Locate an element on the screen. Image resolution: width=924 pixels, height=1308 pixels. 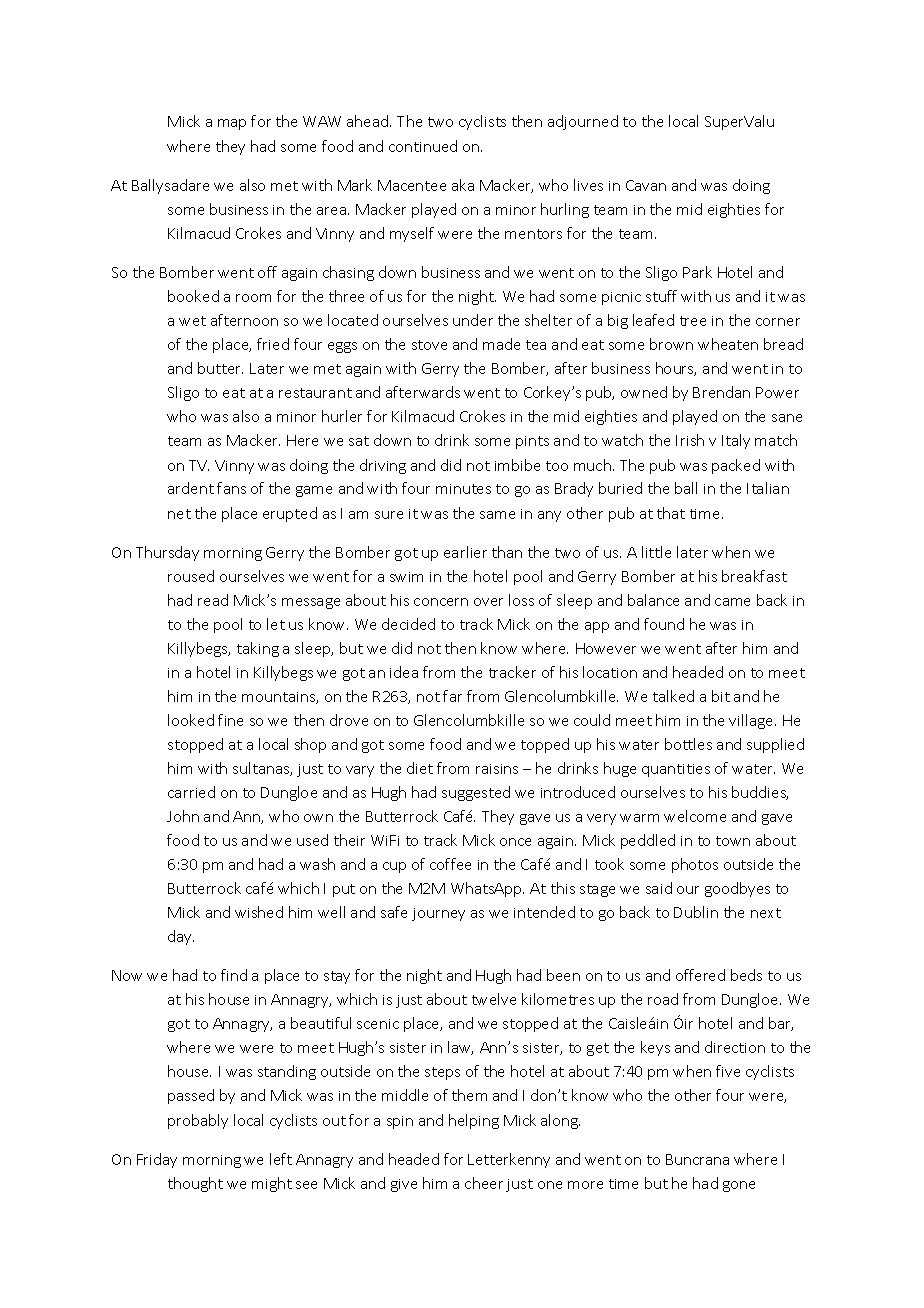
lives is located at coordinates (588, 185).
